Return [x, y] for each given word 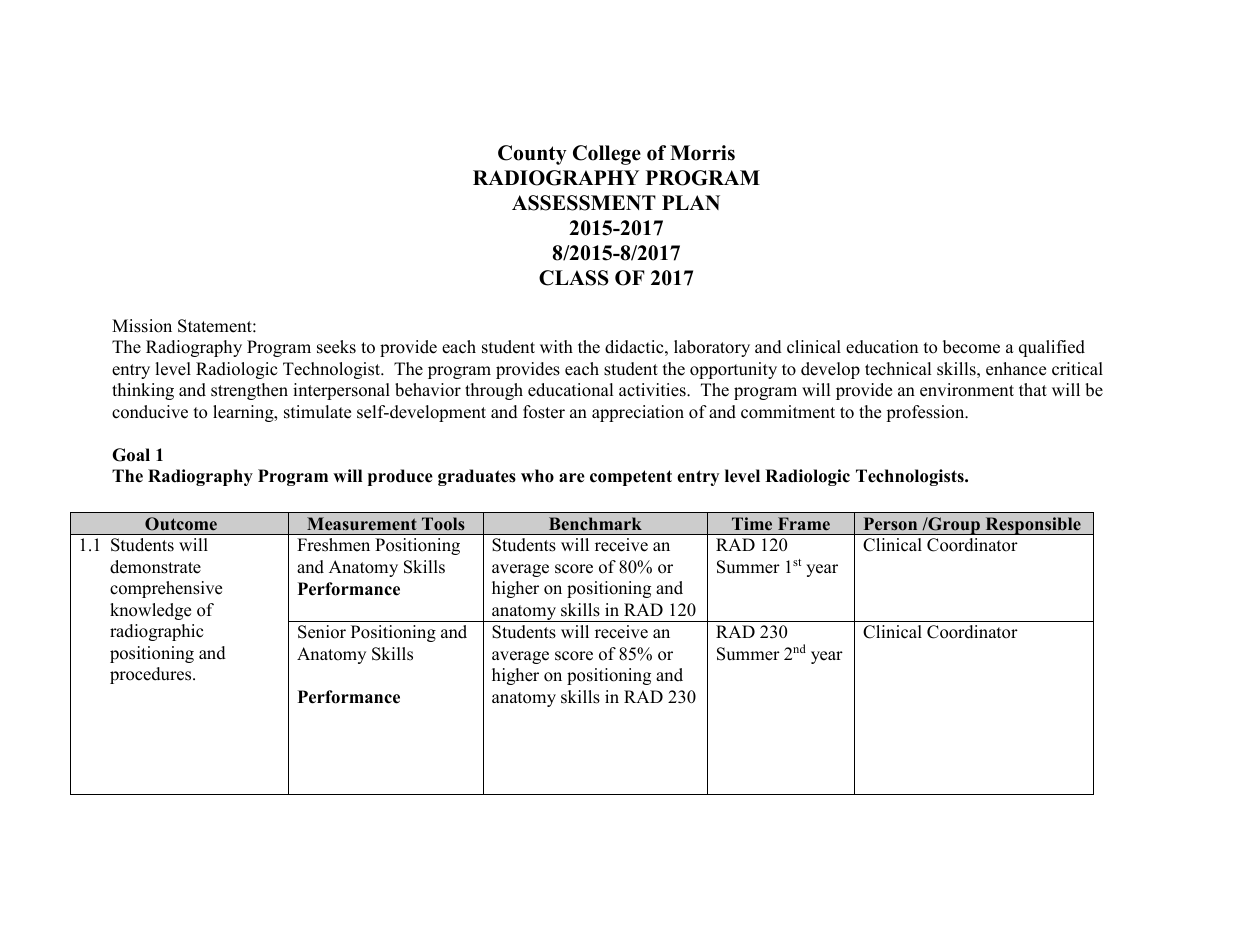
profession [926, 413]
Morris [702, 153]
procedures [152, 675]
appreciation [638, 413]
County [532, 155]
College [607, 155]
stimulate [317, 412]
